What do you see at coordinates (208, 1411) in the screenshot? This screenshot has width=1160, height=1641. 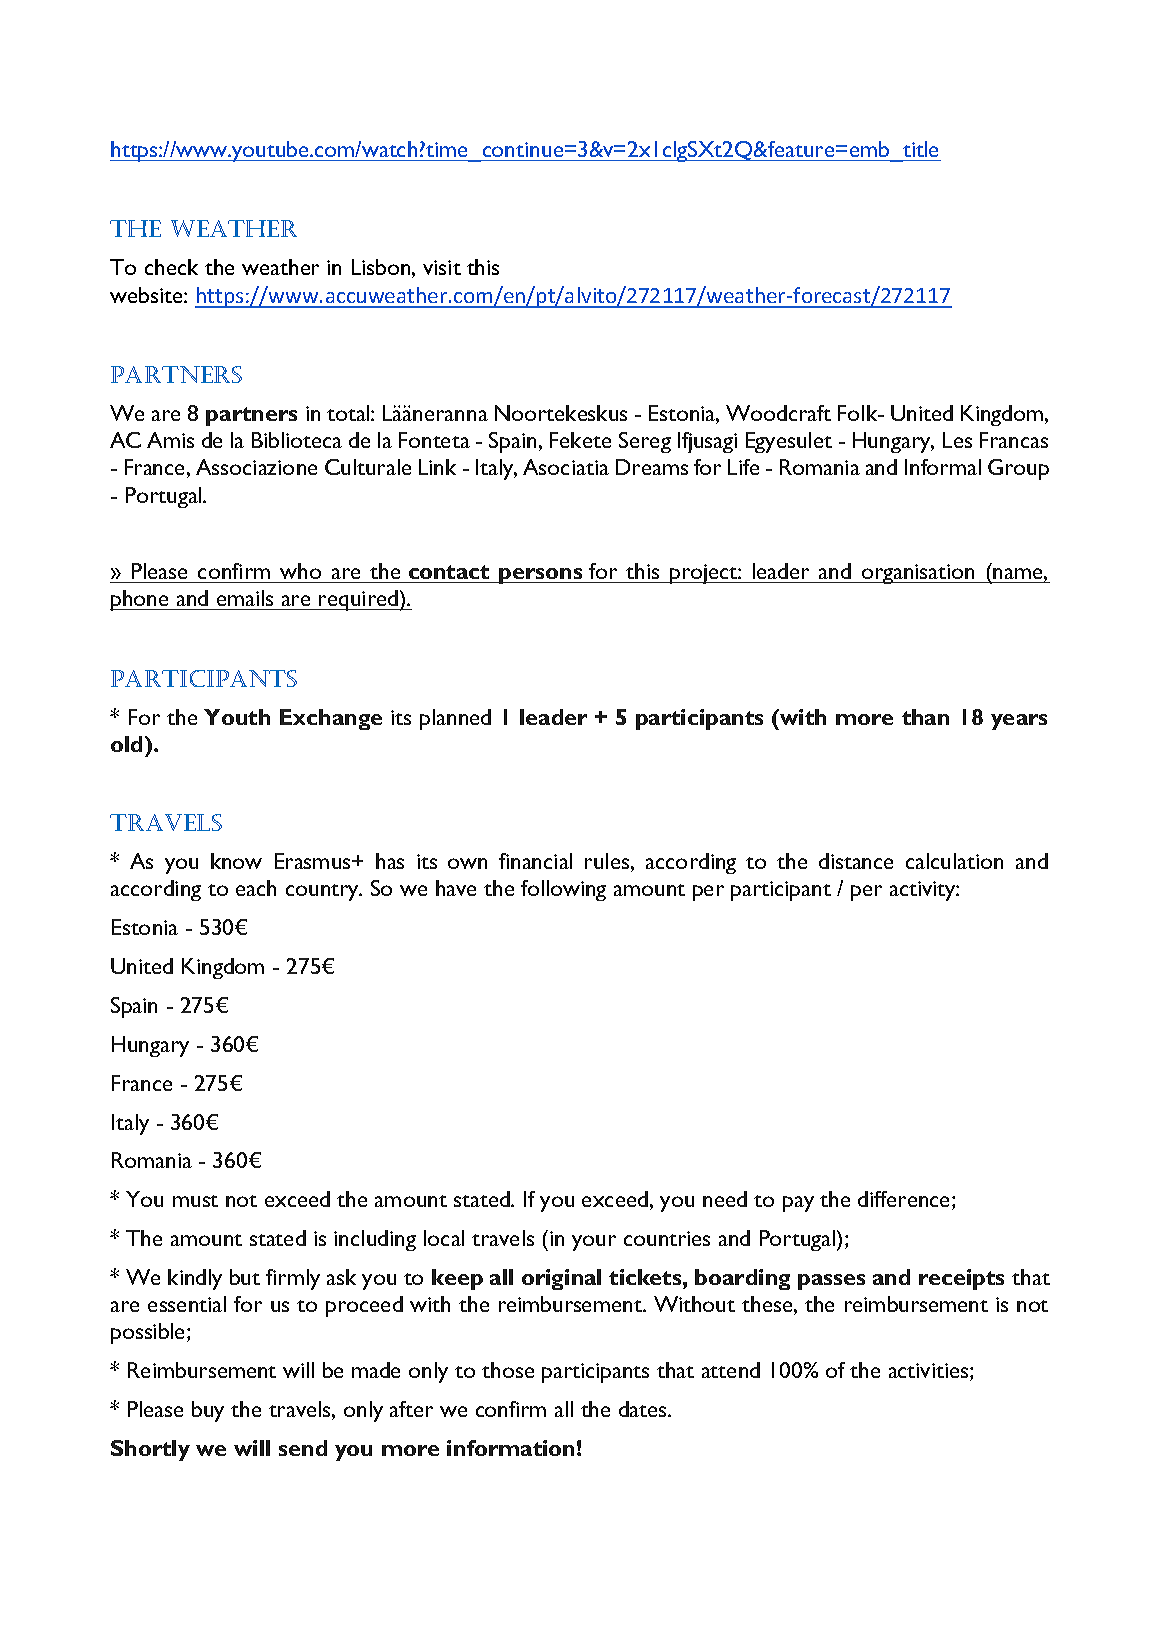 I see `buy` at bounding box center [208, 1411].
